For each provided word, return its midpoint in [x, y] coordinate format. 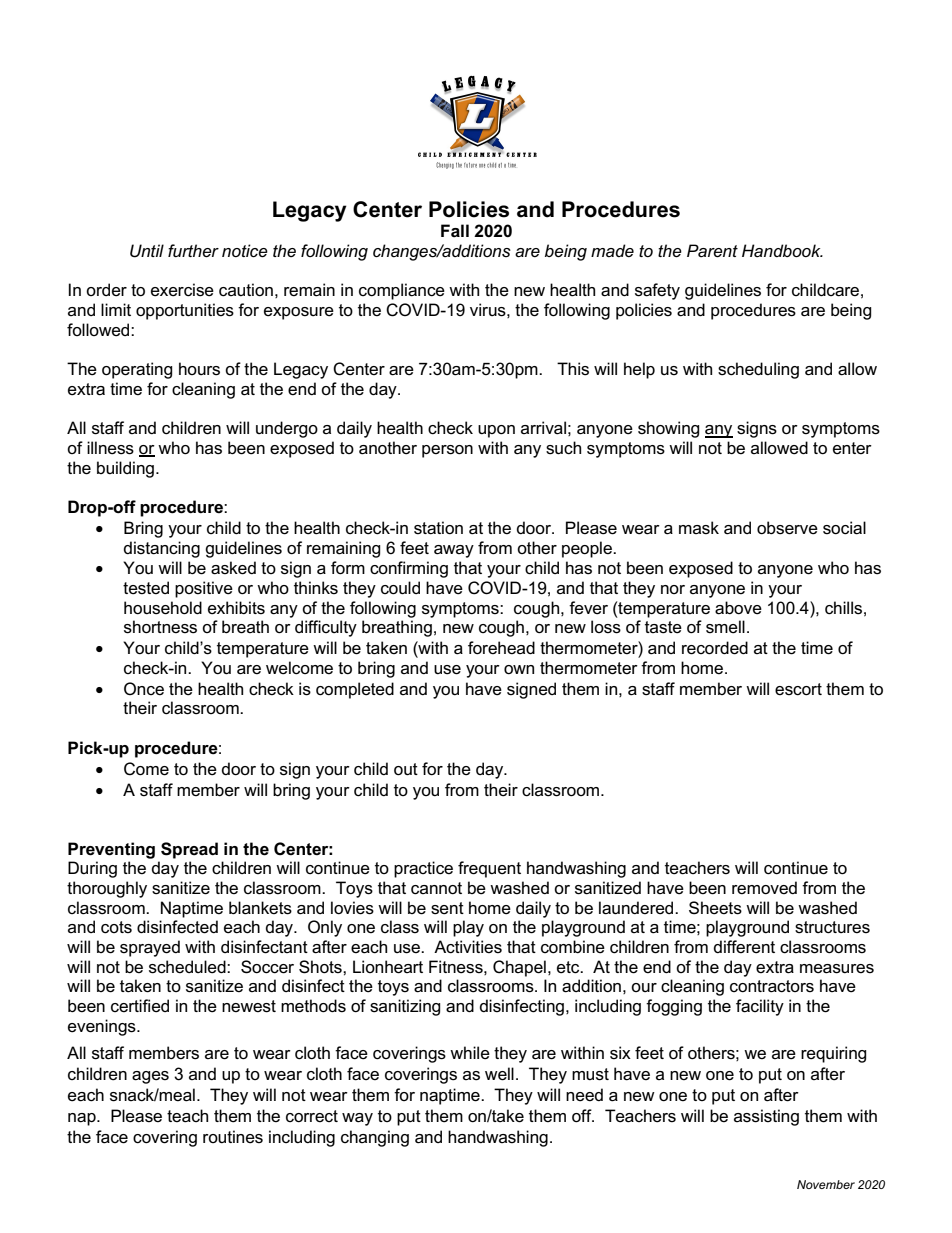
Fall [455, 230]
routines [233, 1137]
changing [375, 1138]
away [454, 551]
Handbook [782, 250]
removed [764, 888]
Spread [189, 850]
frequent [489, 869]
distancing [162, 549]
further [193, 251]
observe [787, 528]
